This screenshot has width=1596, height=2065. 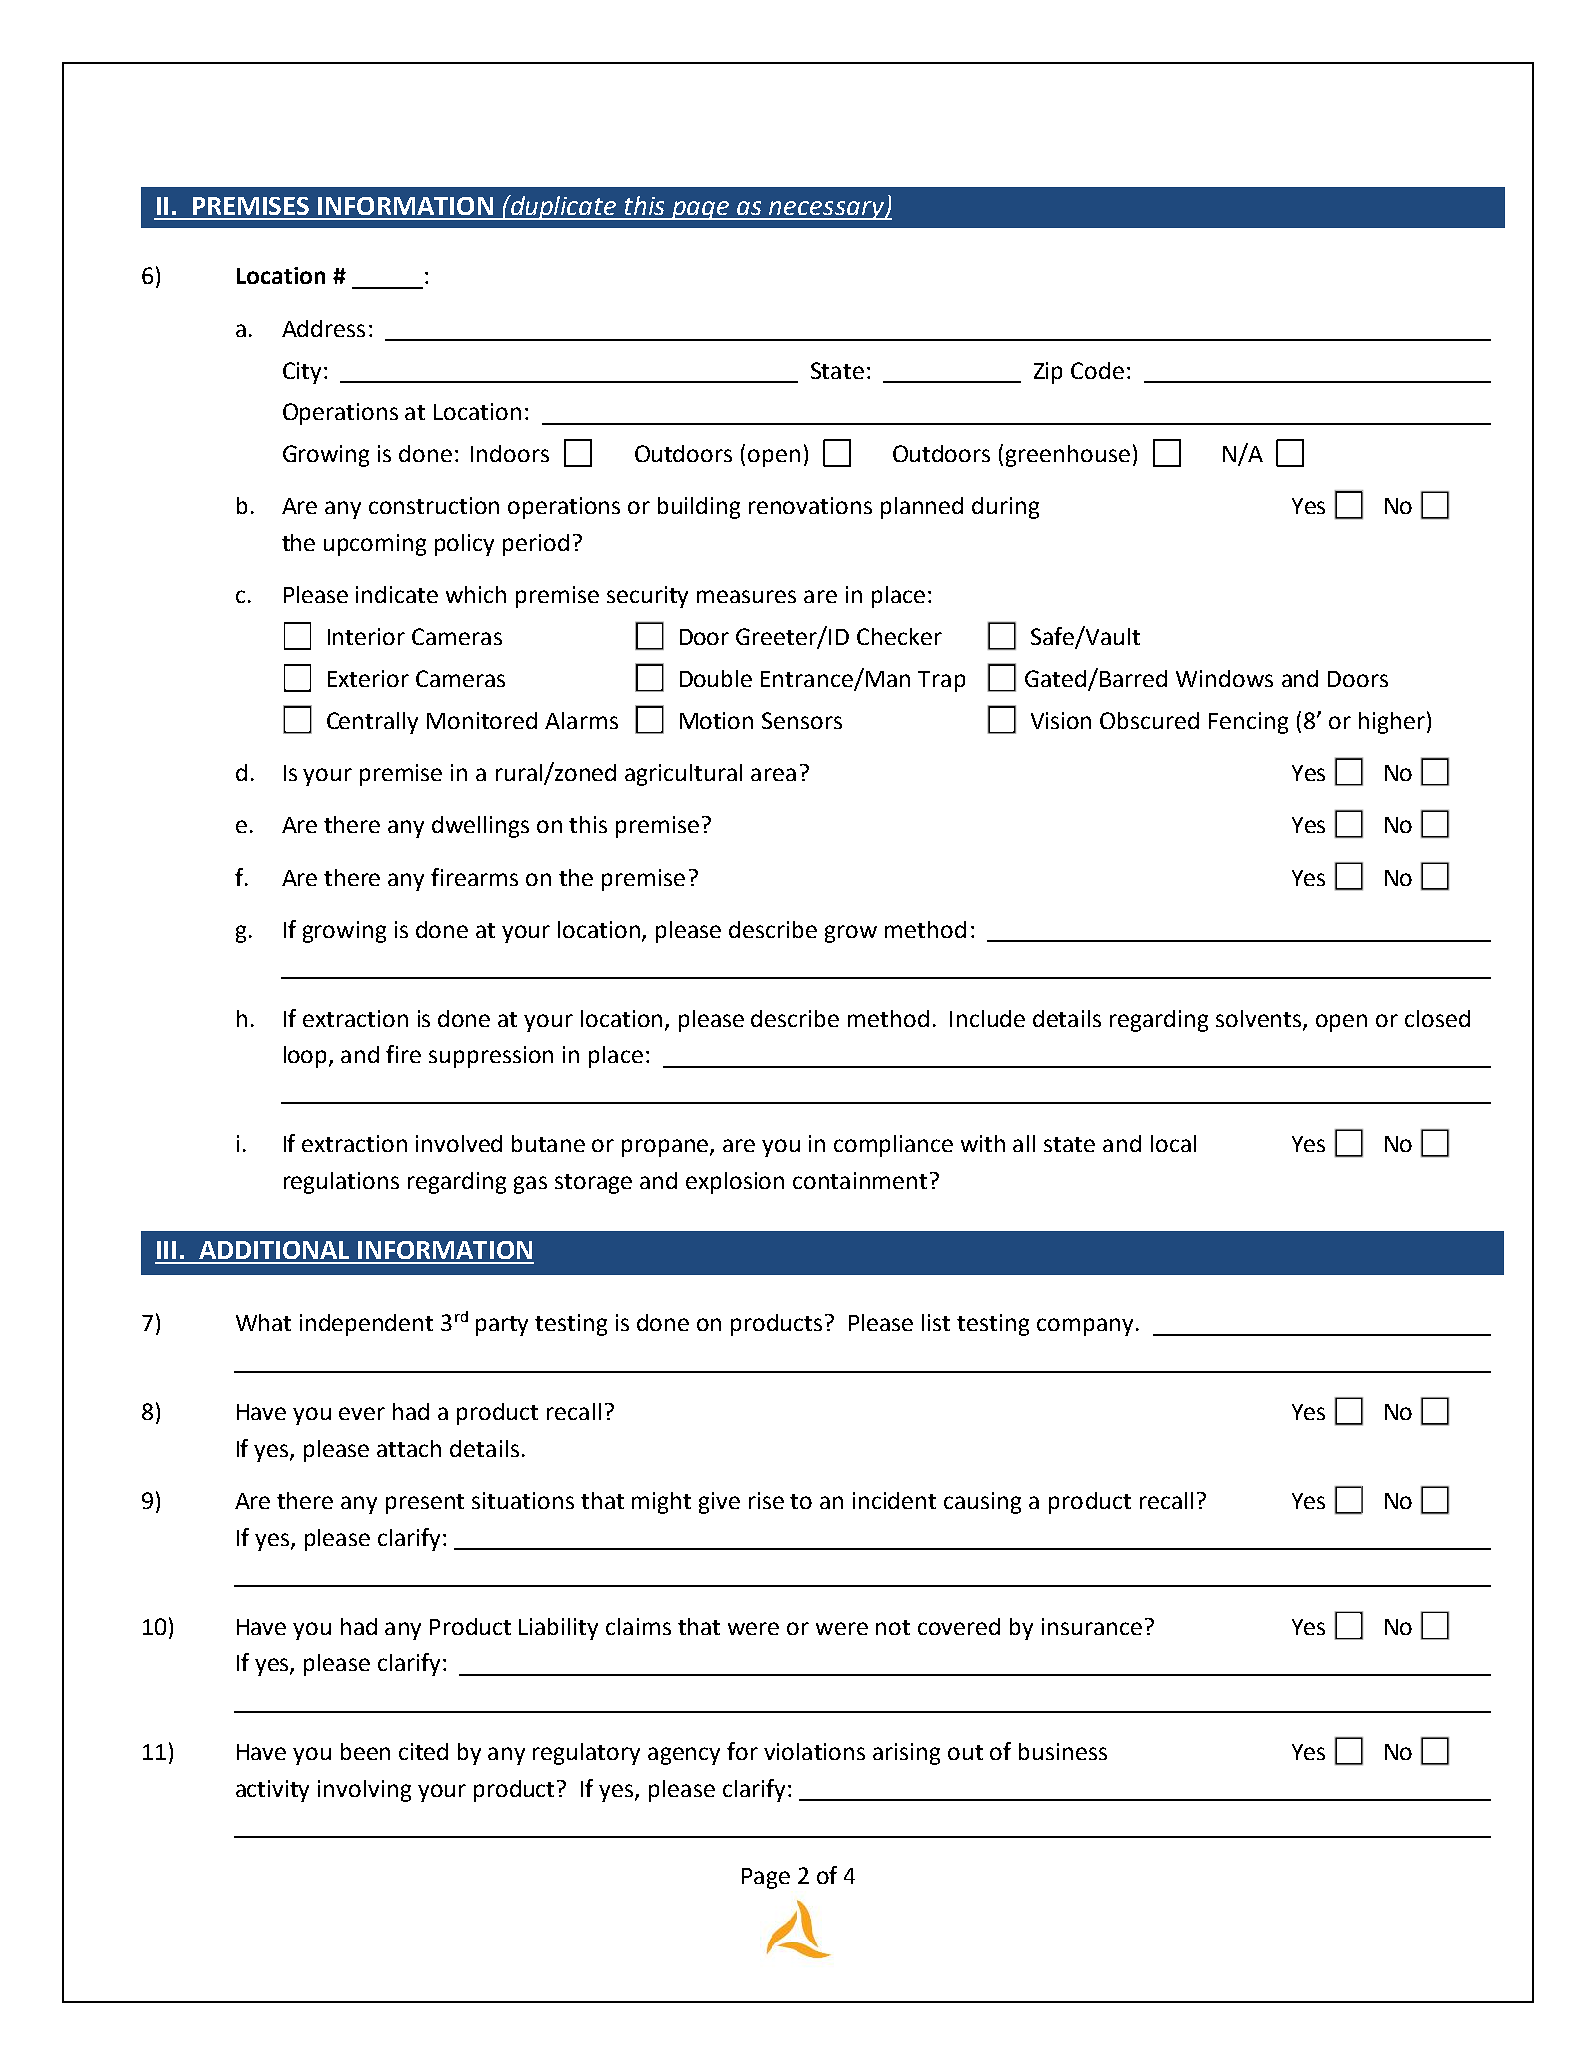 What do you see at coordinates (1097, 370) in the screenshot?
I see `Code` at bounding box center [1097, 370].
